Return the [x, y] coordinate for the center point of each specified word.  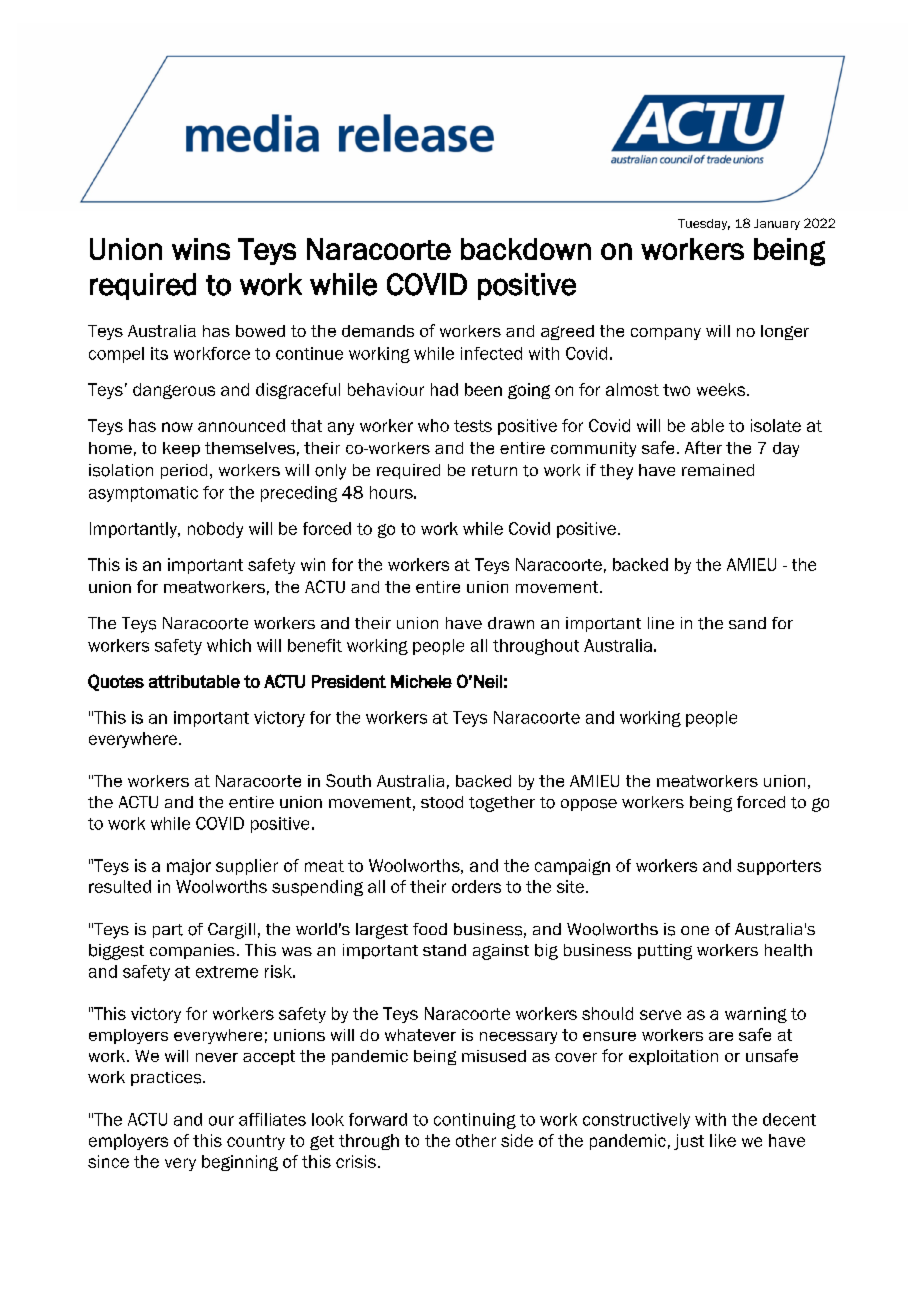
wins [201, 249]
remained [718, 470]
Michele [421, 681]
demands [378, 331]
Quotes [116, 682]
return [494, 470]
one [695, 930]
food [430, 929]
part [168, 931]
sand [747, 623]
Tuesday [704, 224]
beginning [240, 1163]
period [184, 471]
